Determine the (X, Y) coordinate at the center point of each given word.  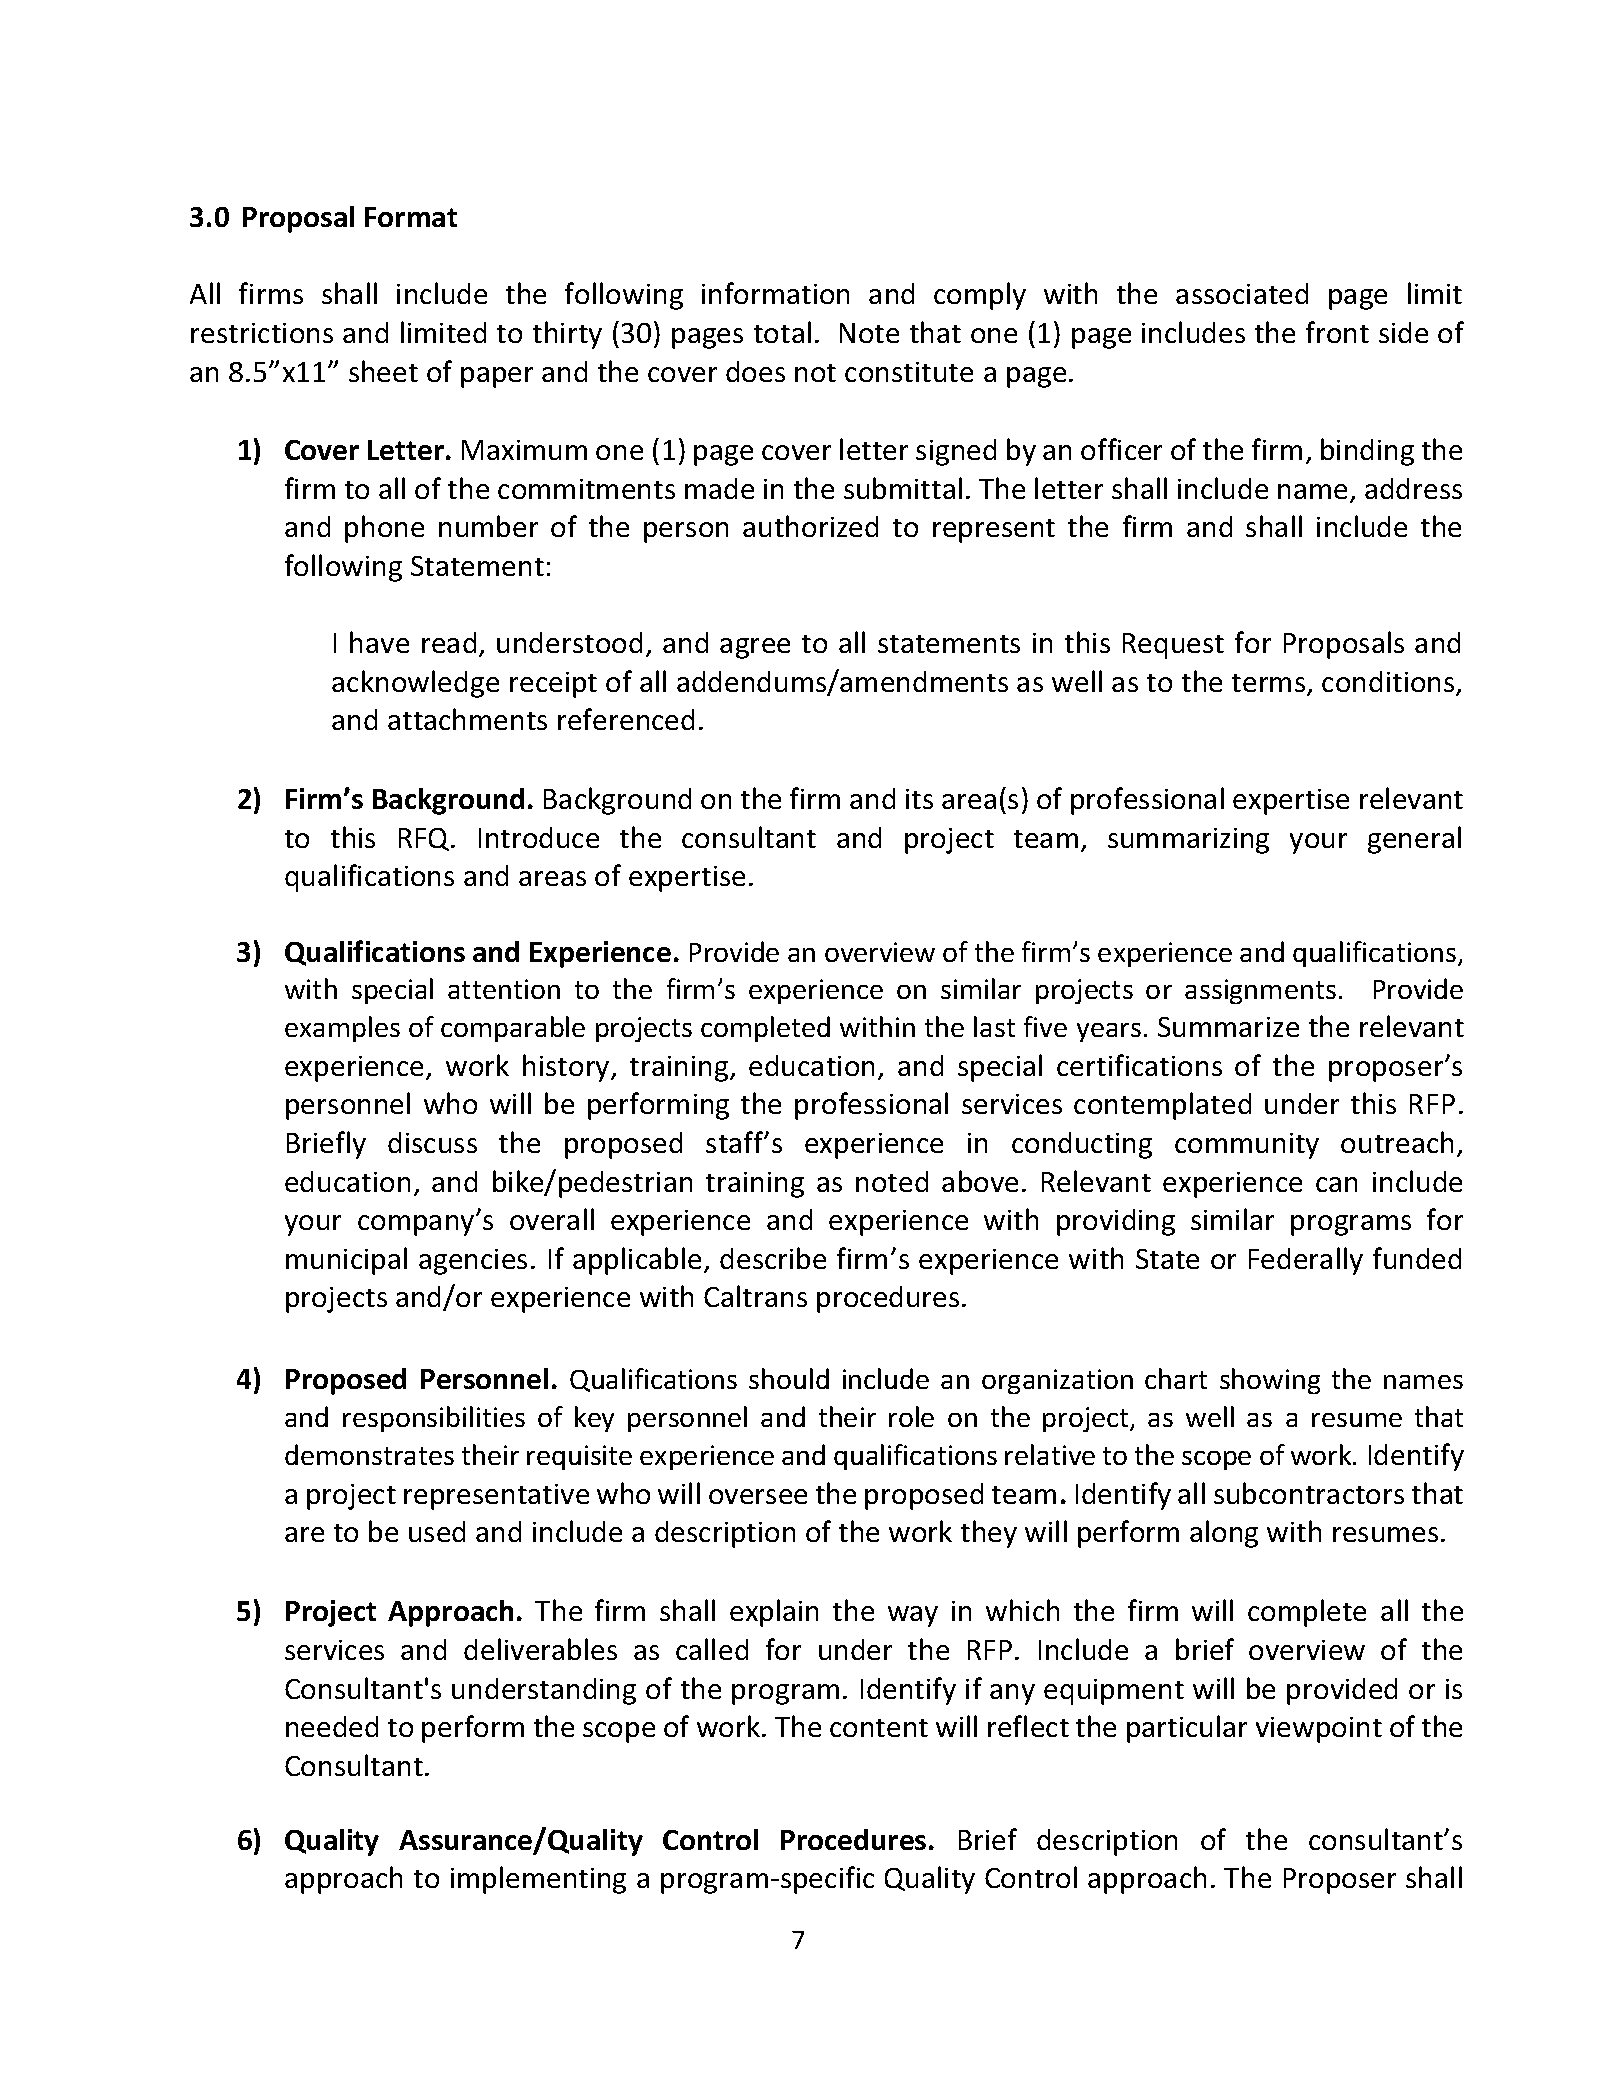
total (782, 332)
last (994, 1026)
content (879, 1728)
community (1247, 1146)
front (1337, 332)
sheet (383, 371)
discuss (432, 1142)
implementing (538, 1880)
